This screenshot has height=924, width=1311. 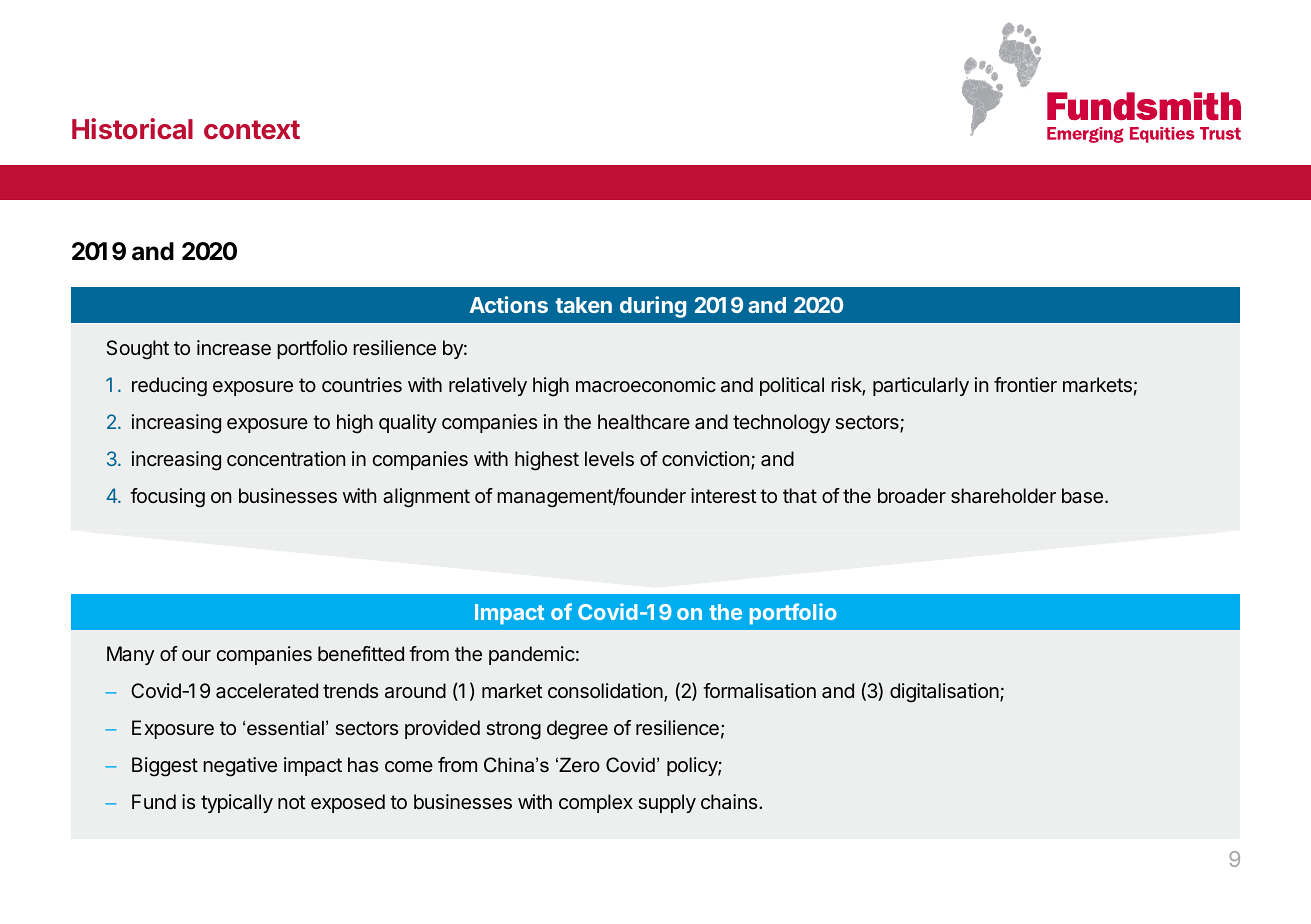 I want to click on context, so click(x=252, y=129).
